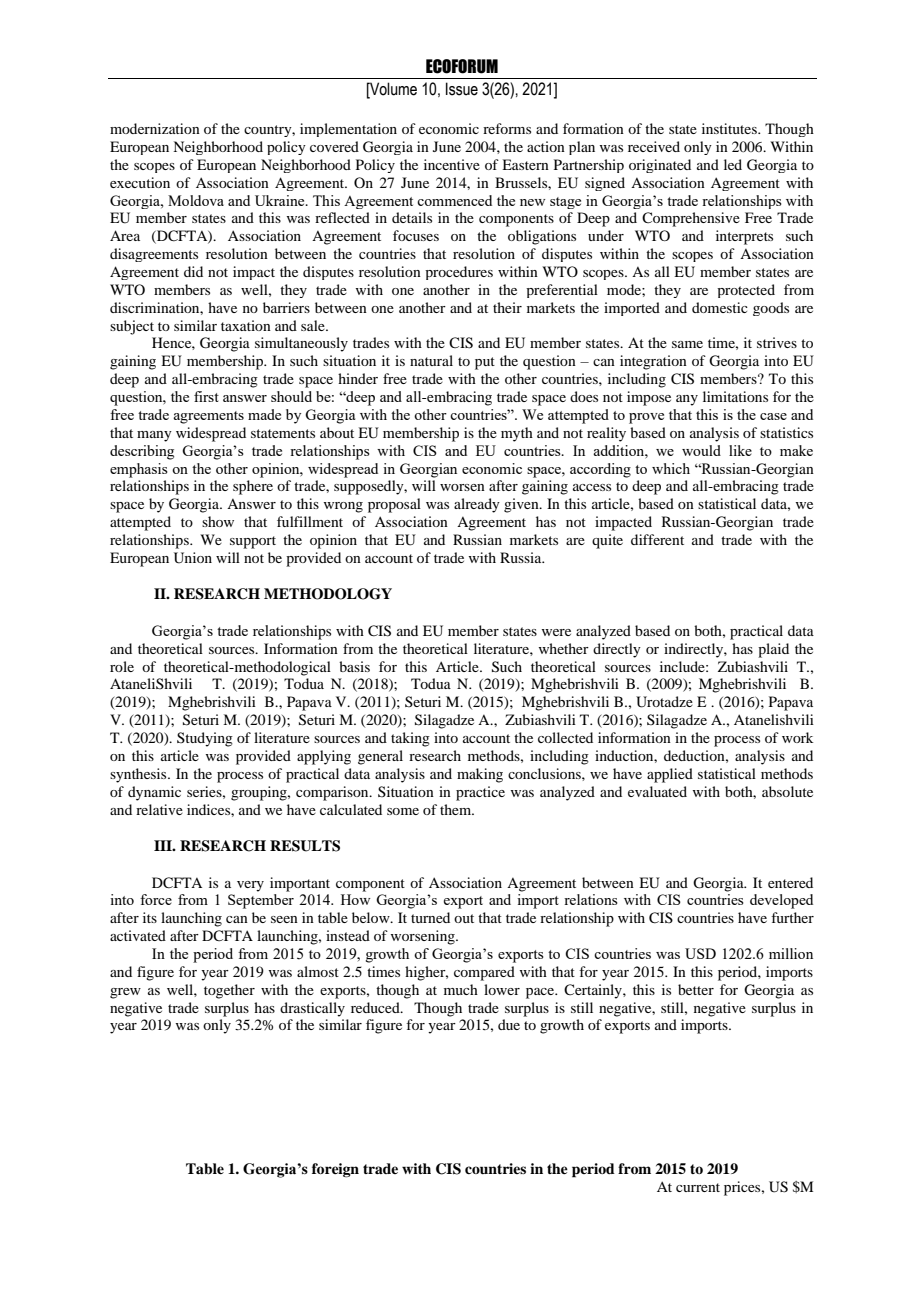  What do you see at coordinates (196, 200) in the screenshot?
I see `Moldova` at bounding box center [196, 200].
